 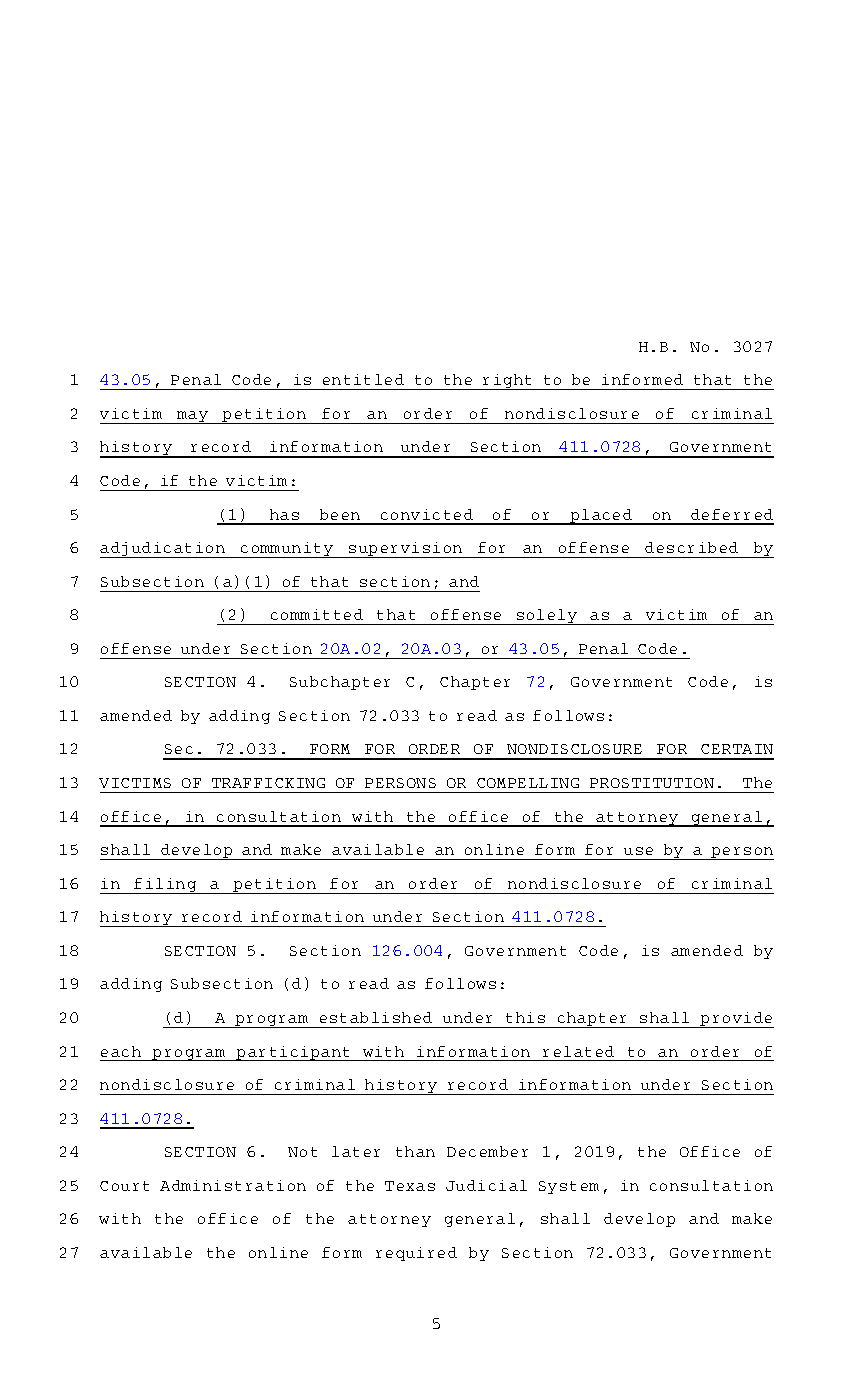 What do you see at coordinates (268, 783) in the document?
I see `TRAFFICKING` at bounding box center [268, 783].
